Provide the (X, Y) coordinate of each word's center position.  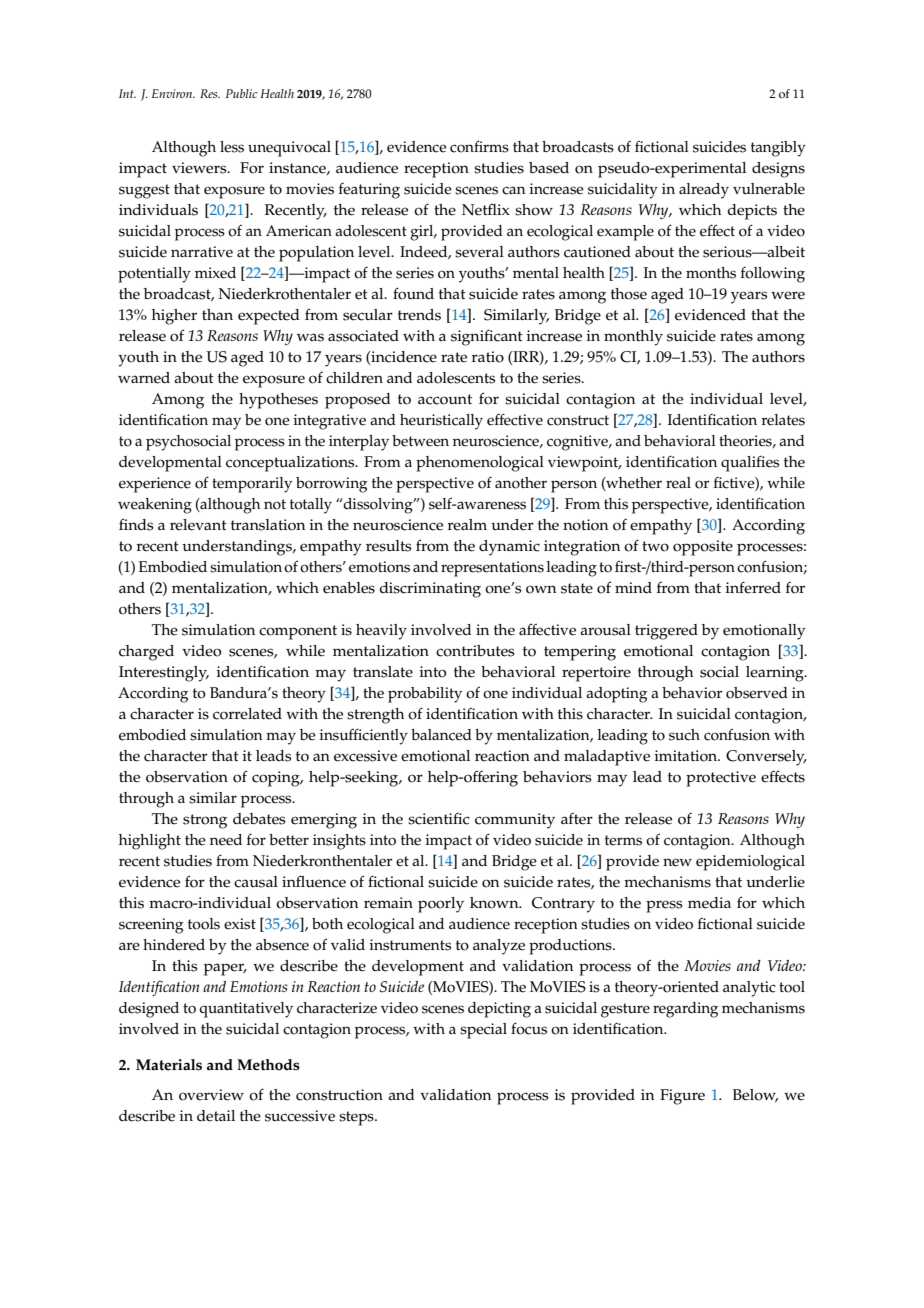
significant (487, 337)
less (232, 147)
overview (211, 1095)
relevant (198, 525)
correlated (247, 714)
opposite (703, 548)
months (711, 273)
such (684, 735)
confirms (479, 146)
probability (425, 695)
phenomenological (480, 464)
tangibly (778, 149)
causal (256, 882)
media (709, 903)
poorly (441, 905)
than (217, 314)
